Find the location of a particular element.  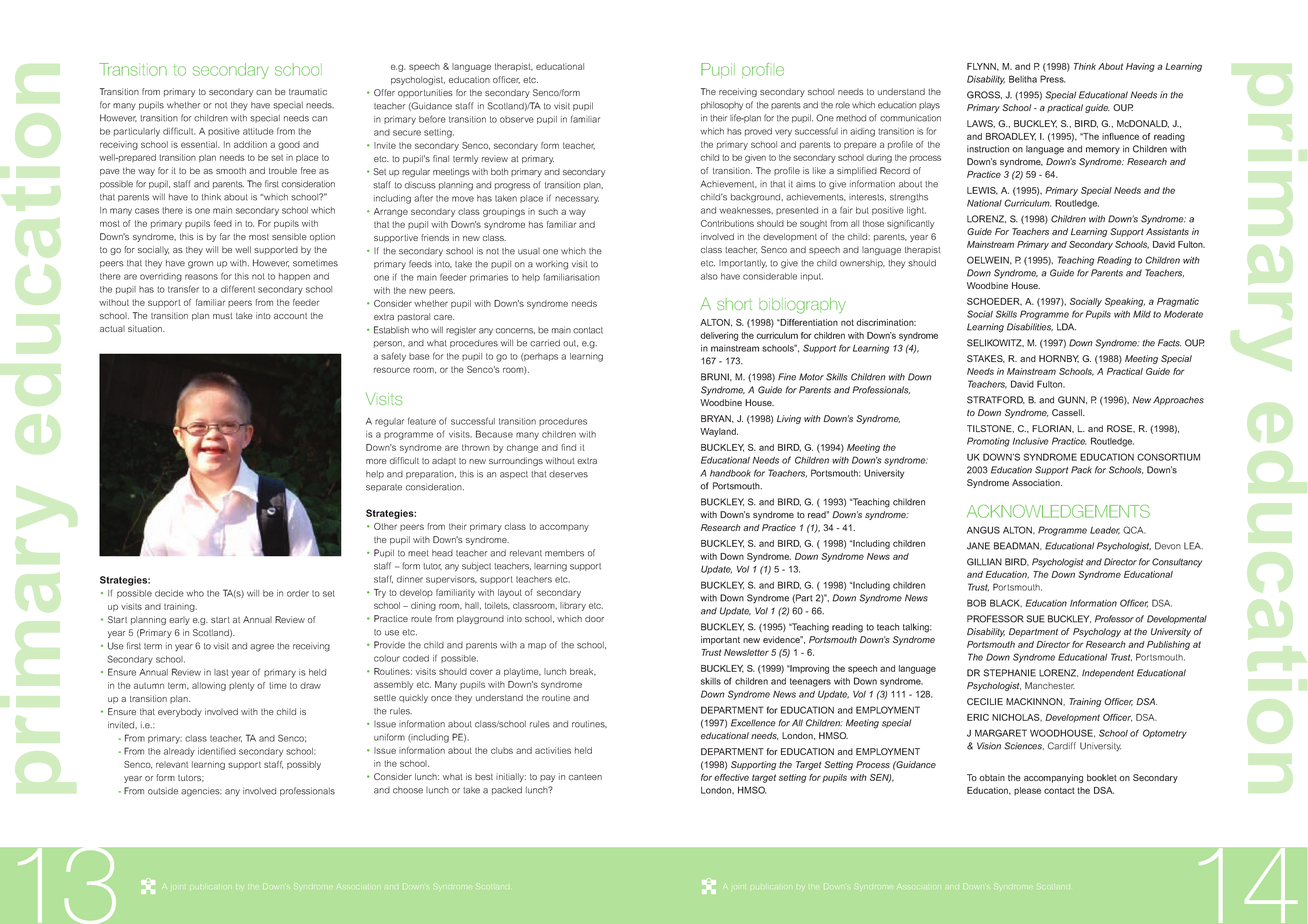

traumatic is located at coordinates (308, 91).
